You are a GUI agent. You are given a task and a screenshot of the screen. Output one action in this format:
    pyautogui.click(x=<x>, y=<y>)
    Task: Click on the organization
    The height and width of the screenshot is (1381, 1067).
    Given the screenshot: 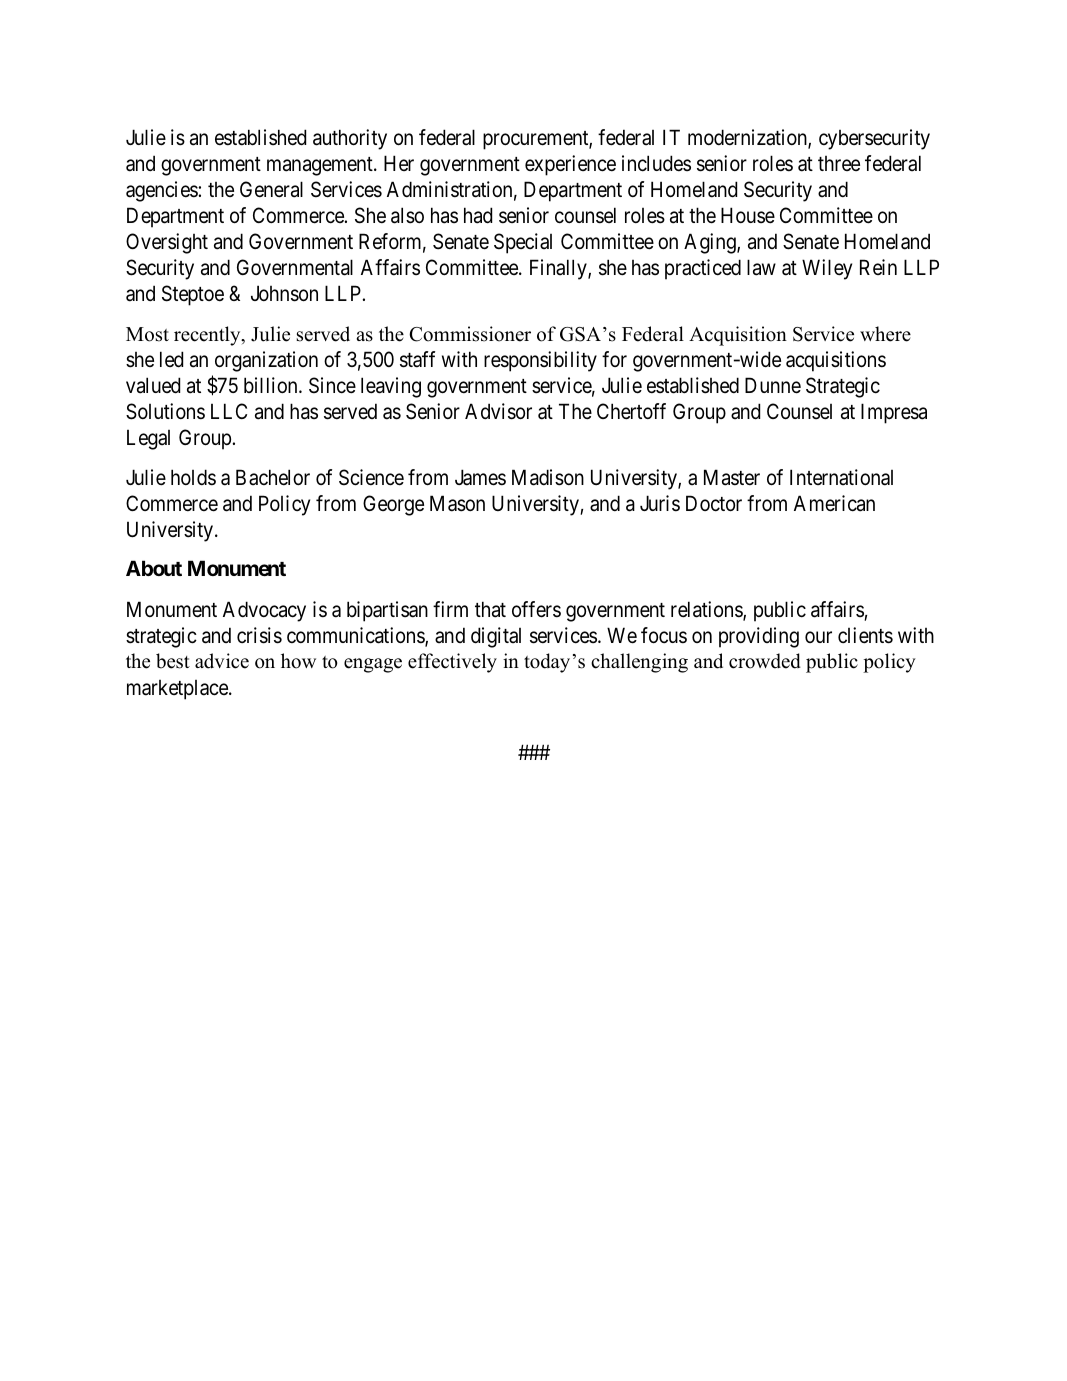 What is the action you would take?
    pyautogui.click(x=266, y=361)
